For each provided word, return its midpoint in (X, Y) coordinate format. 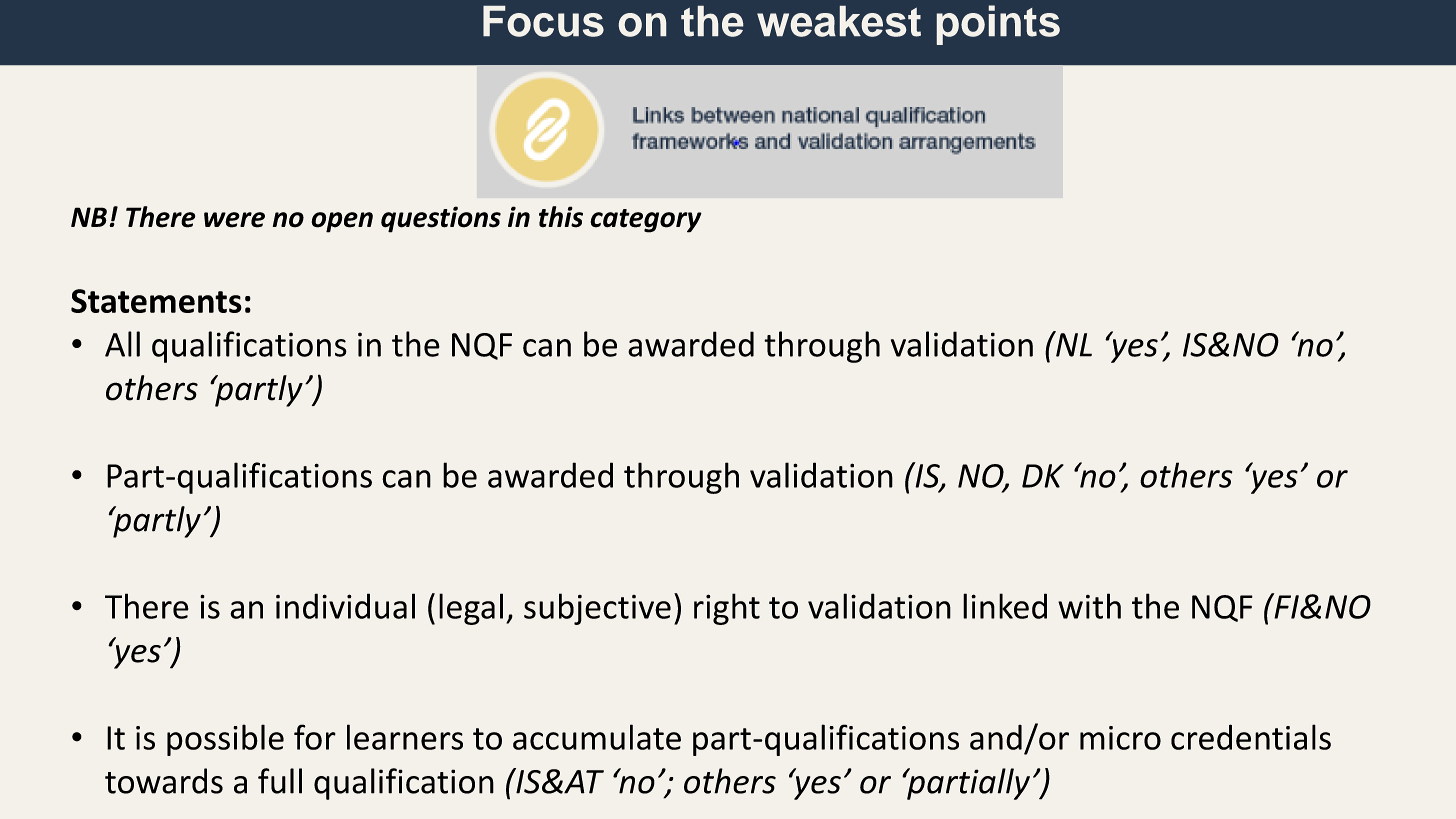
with (1089, 606)
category (646, 221)
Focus (543, 21)
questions (441, 219)
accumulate (597, 737)
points (998, 25)
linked (1005, 606)
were (234, 220)
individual (345, 606)
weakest (839, 21)
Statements (156, 301)
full (280, 781)
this (561, 217)
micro (1120, 738)
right (727, 609)
